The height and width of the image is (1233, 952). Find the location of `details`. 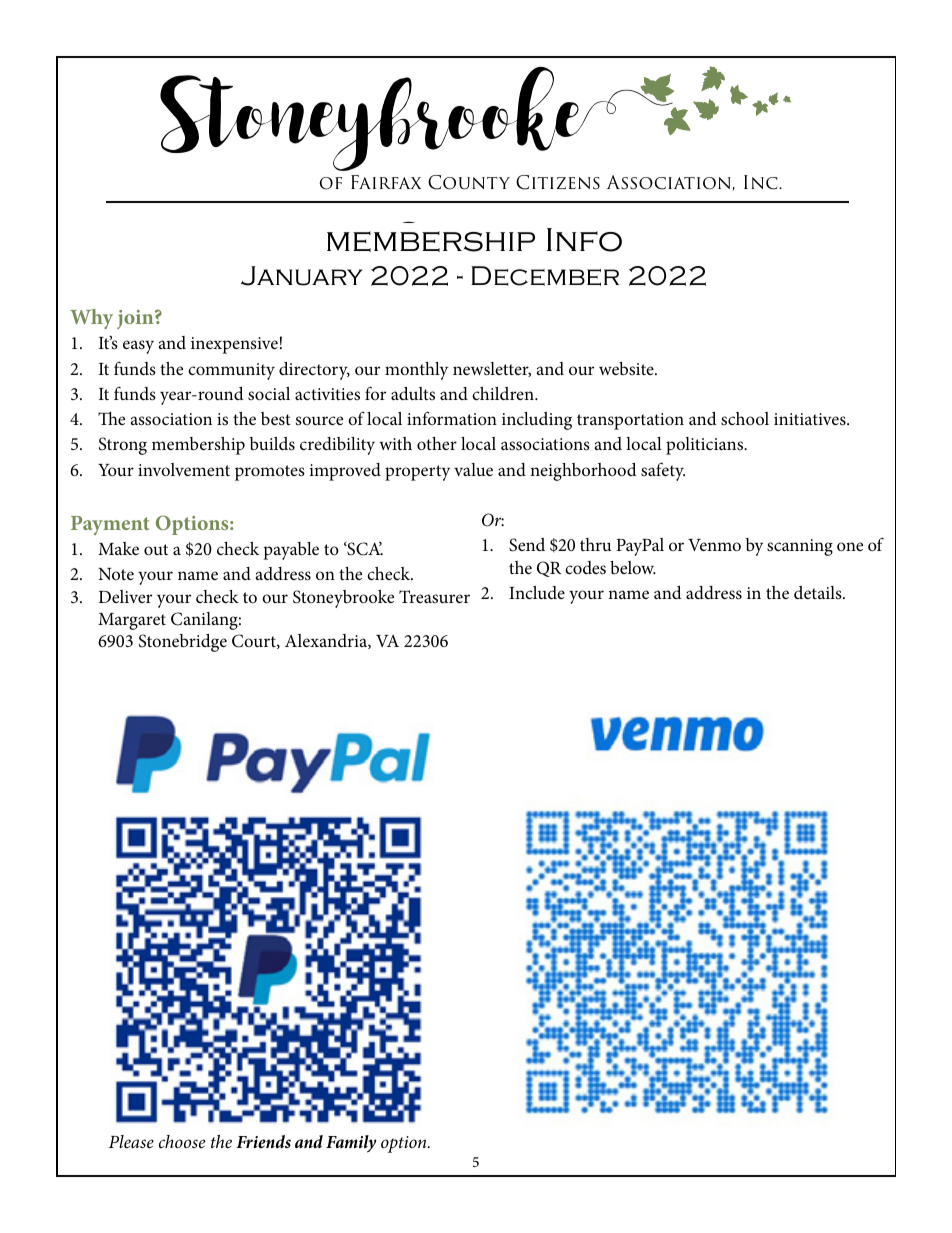

details is located at coordinates (819, 592).
